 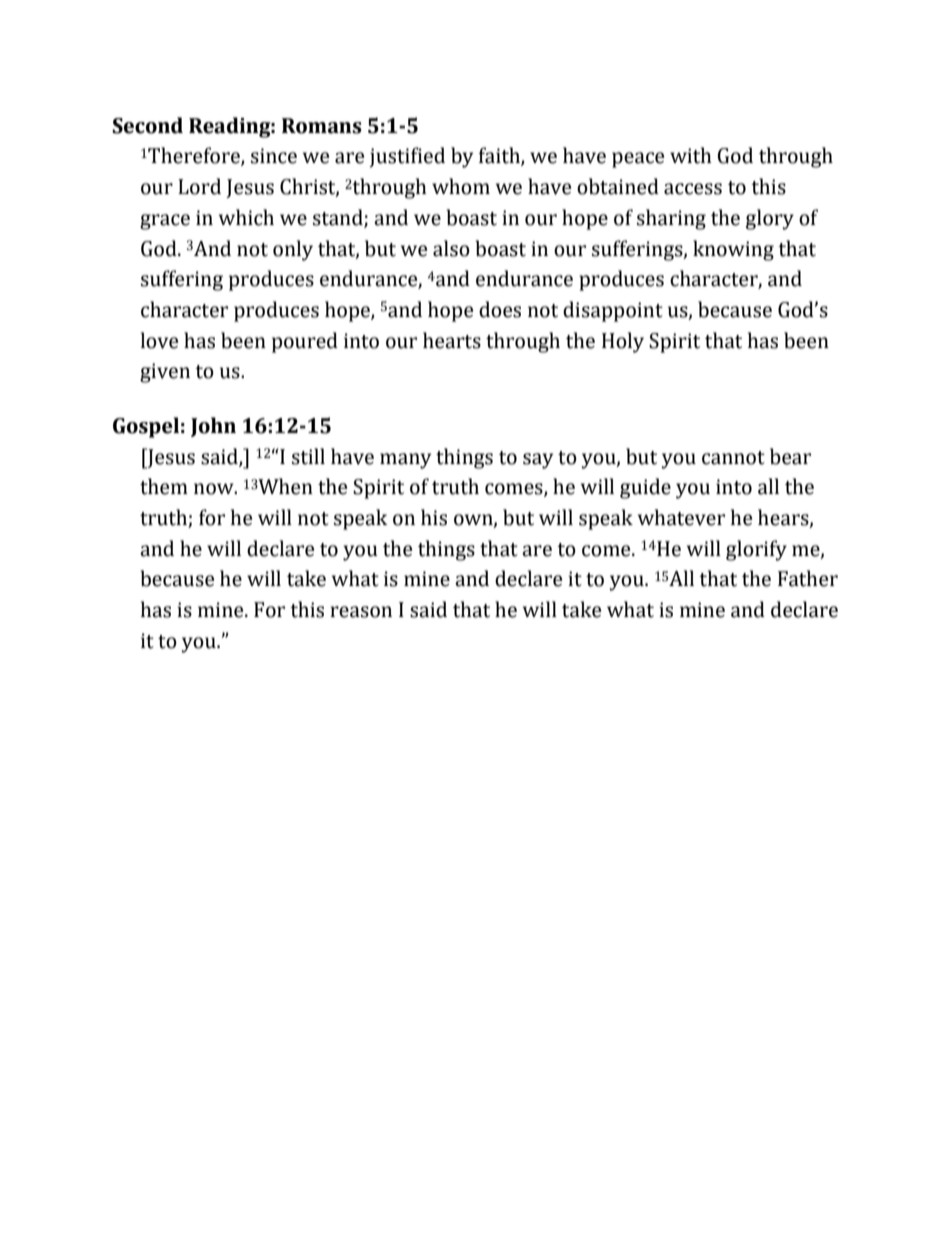 What do you see at coordinates (361, 612) in the page?
I see `reason` at bounding box center [361, 612].
